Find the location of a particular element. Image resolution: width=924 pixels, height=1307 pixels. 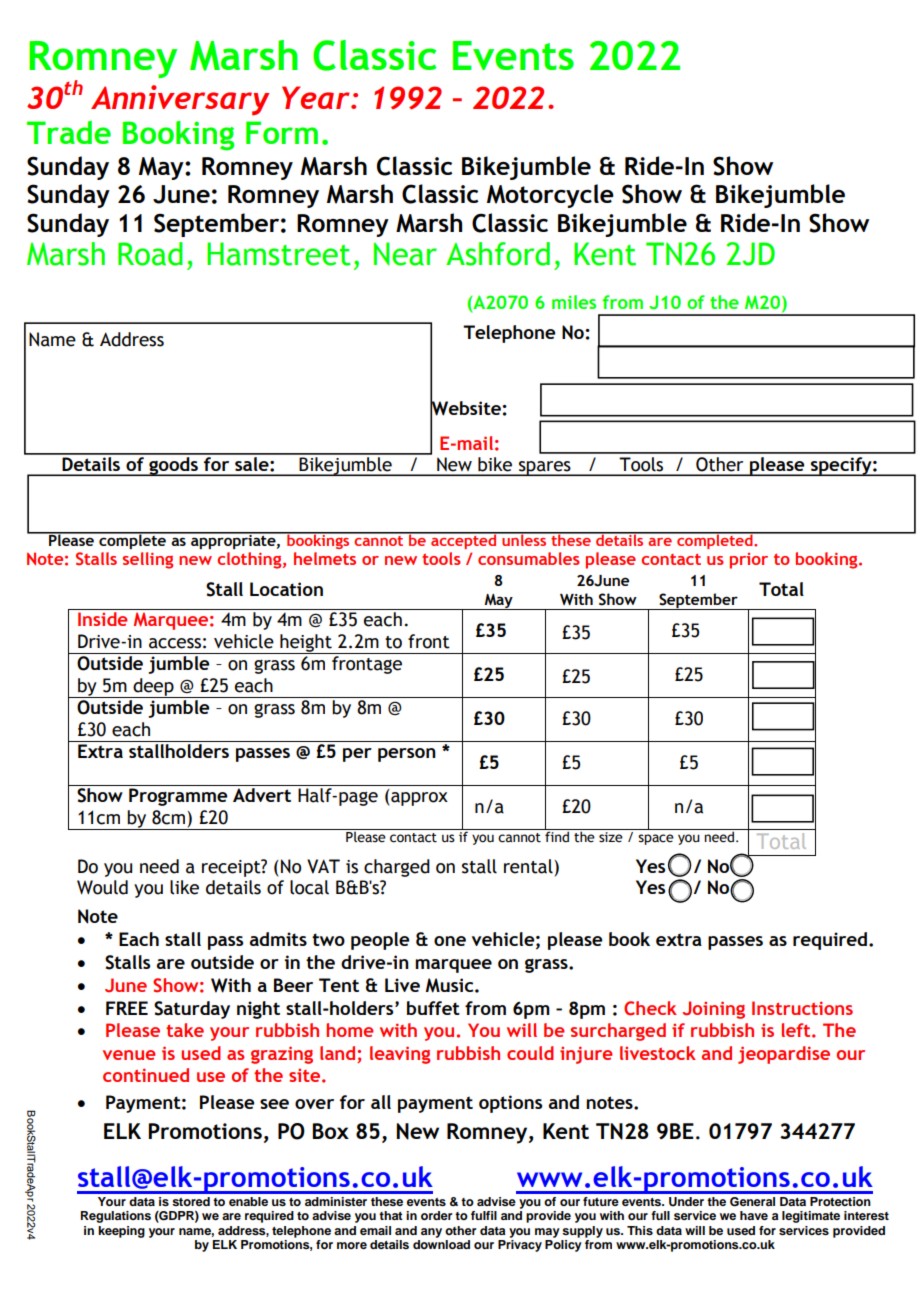

Motorcycle is located at coordinates (550, 196).
